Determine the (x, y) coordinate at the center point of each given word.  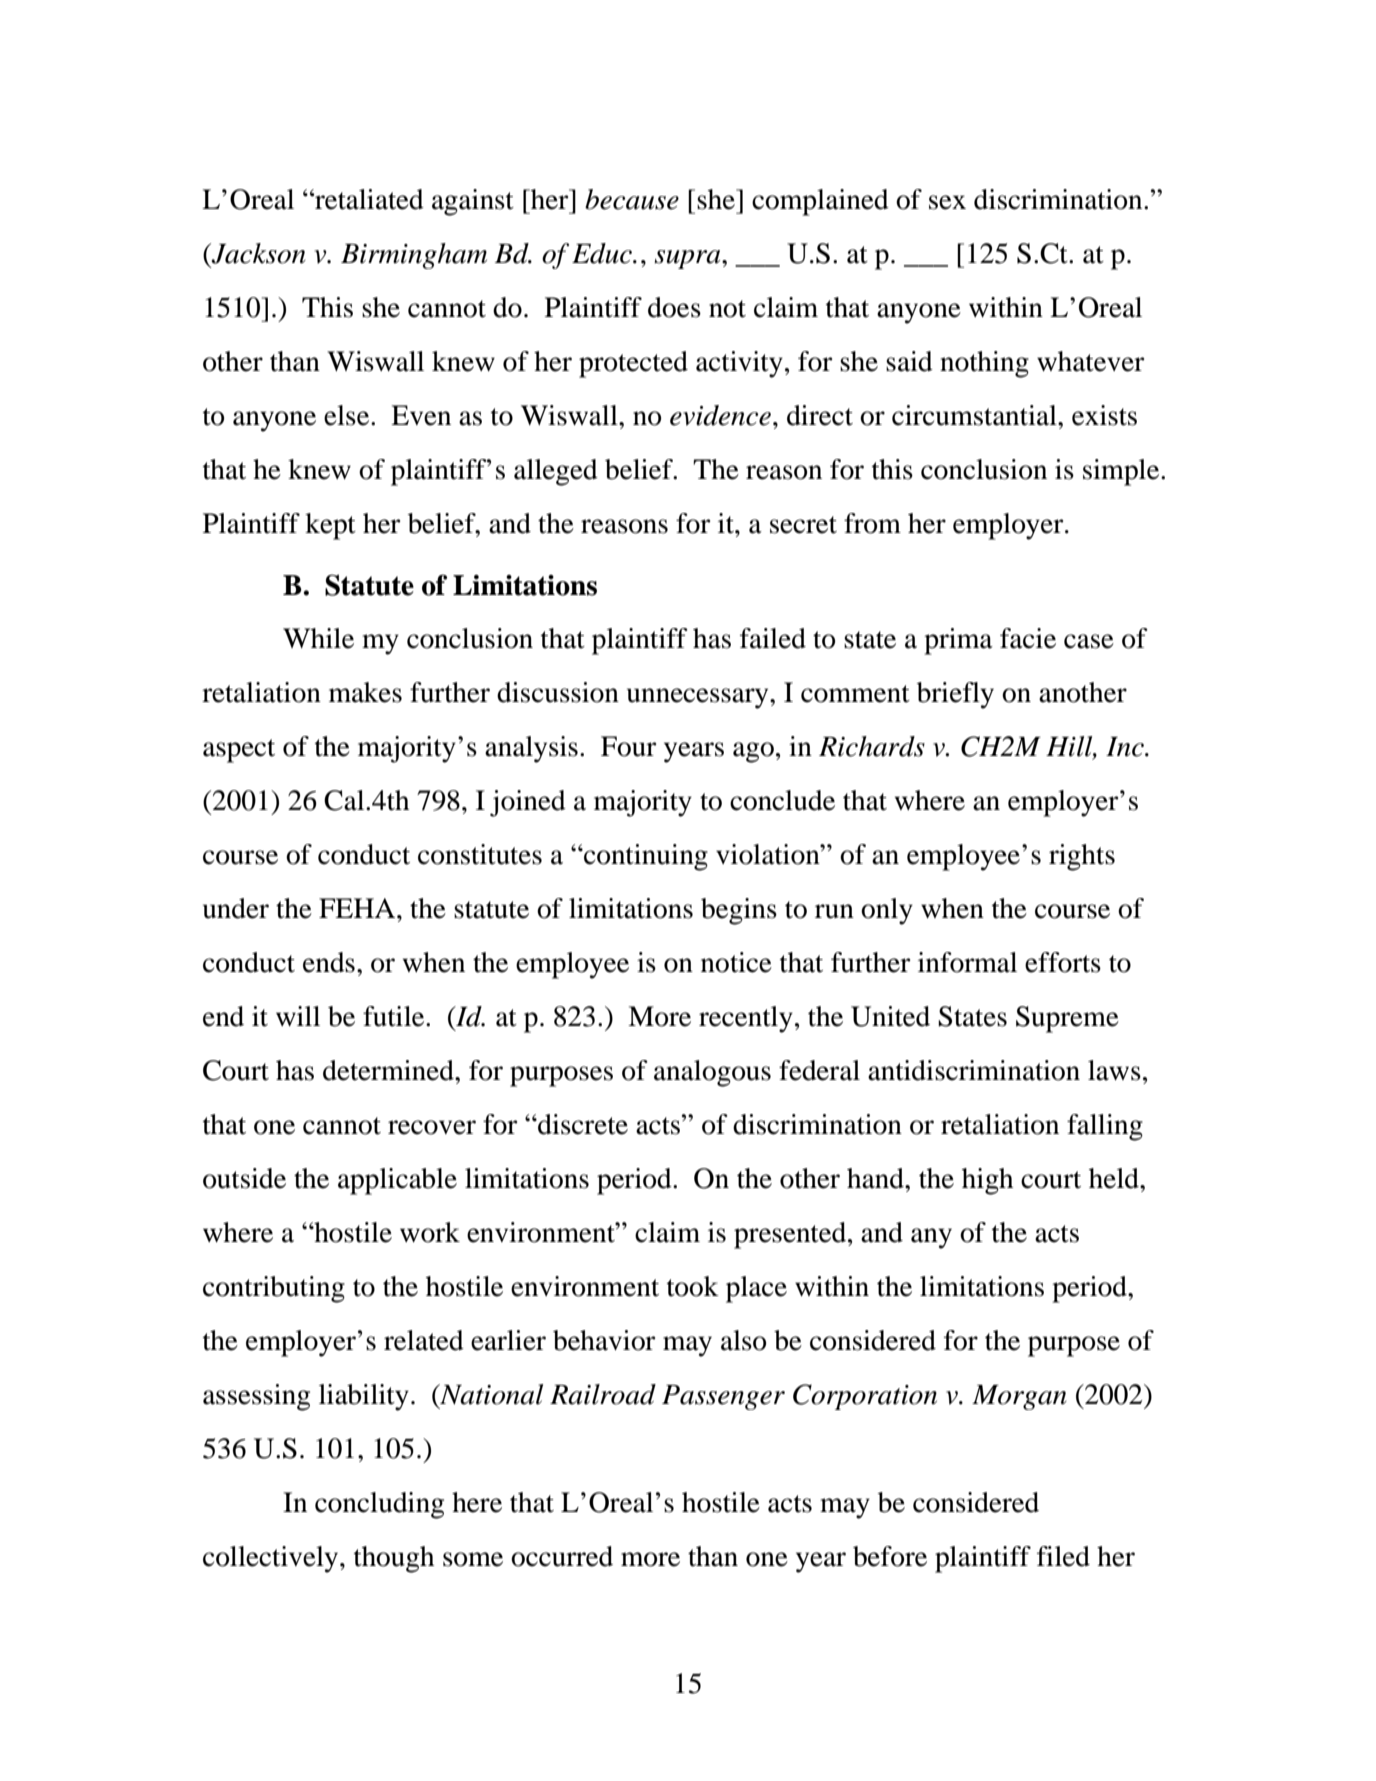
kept (330, 526)
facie (1028, 638)
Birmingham (414, 256)
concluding (379, 1505)
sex (947, 202)
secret (803, 525)
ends (329, 962)
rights (1082, 857)
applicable (397, 1181)
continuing (645, 857)
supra (688, 259)
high (987, 1181)
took (693, 1286)
